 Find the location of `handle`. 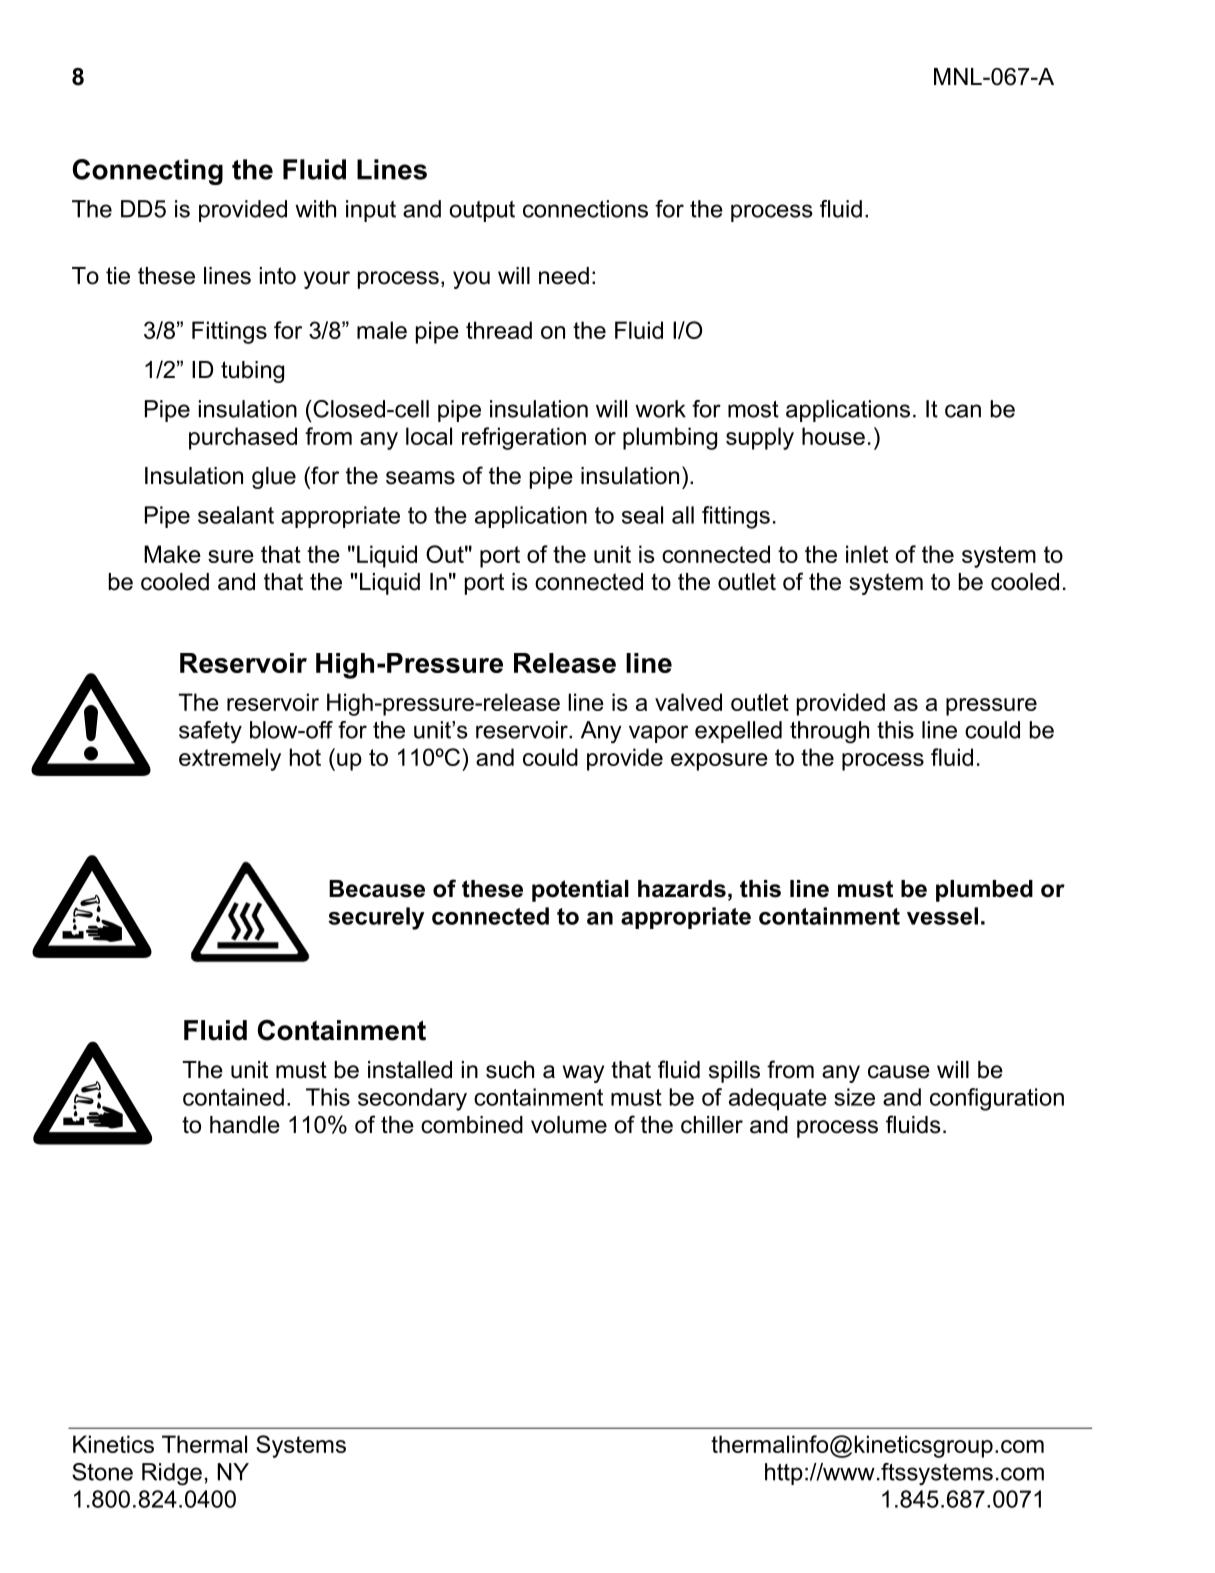

handle is located at coordinates (245, 1125).
